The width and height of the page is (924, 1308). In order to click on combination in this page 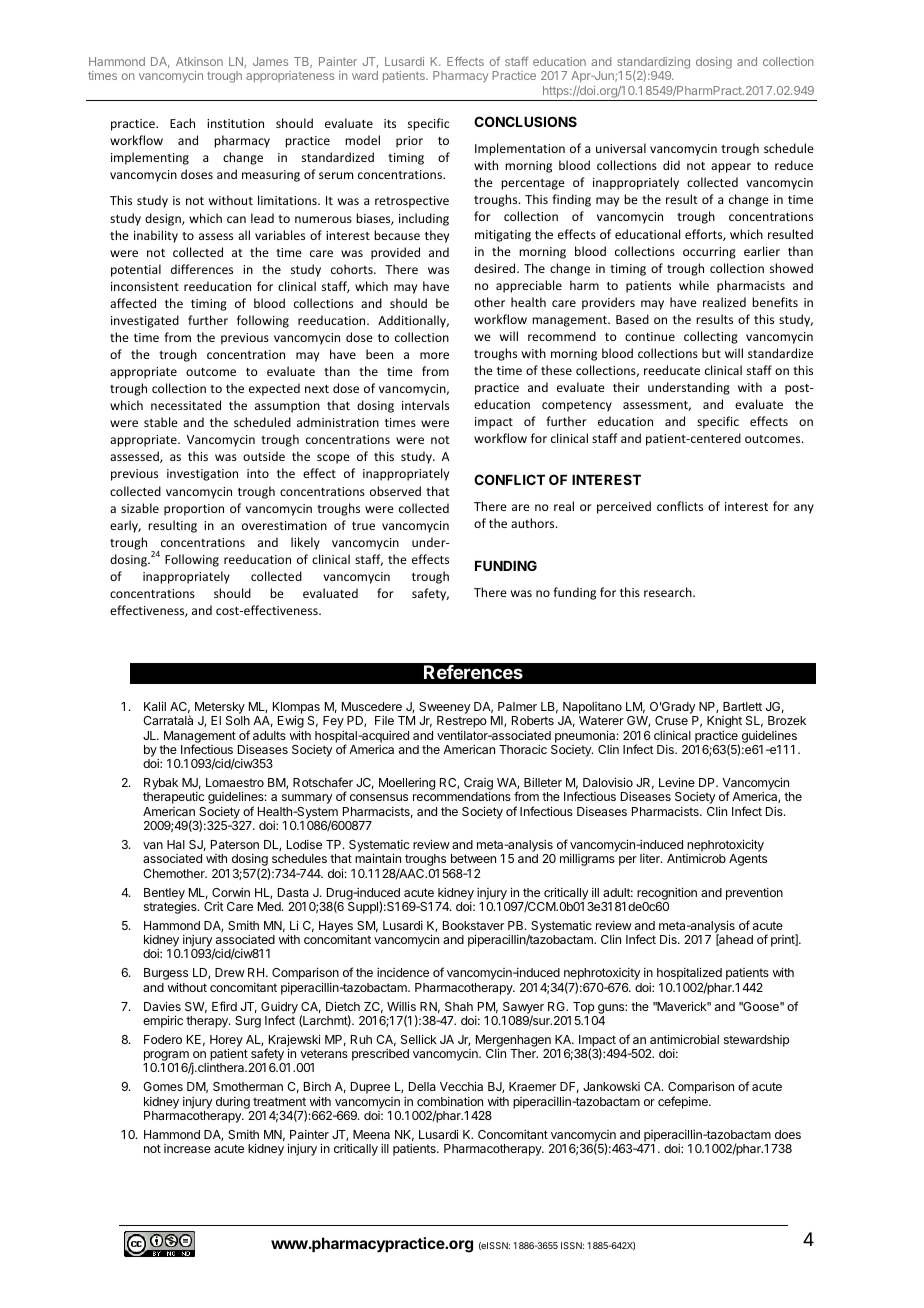, I will do `click(450, 1101)`.
